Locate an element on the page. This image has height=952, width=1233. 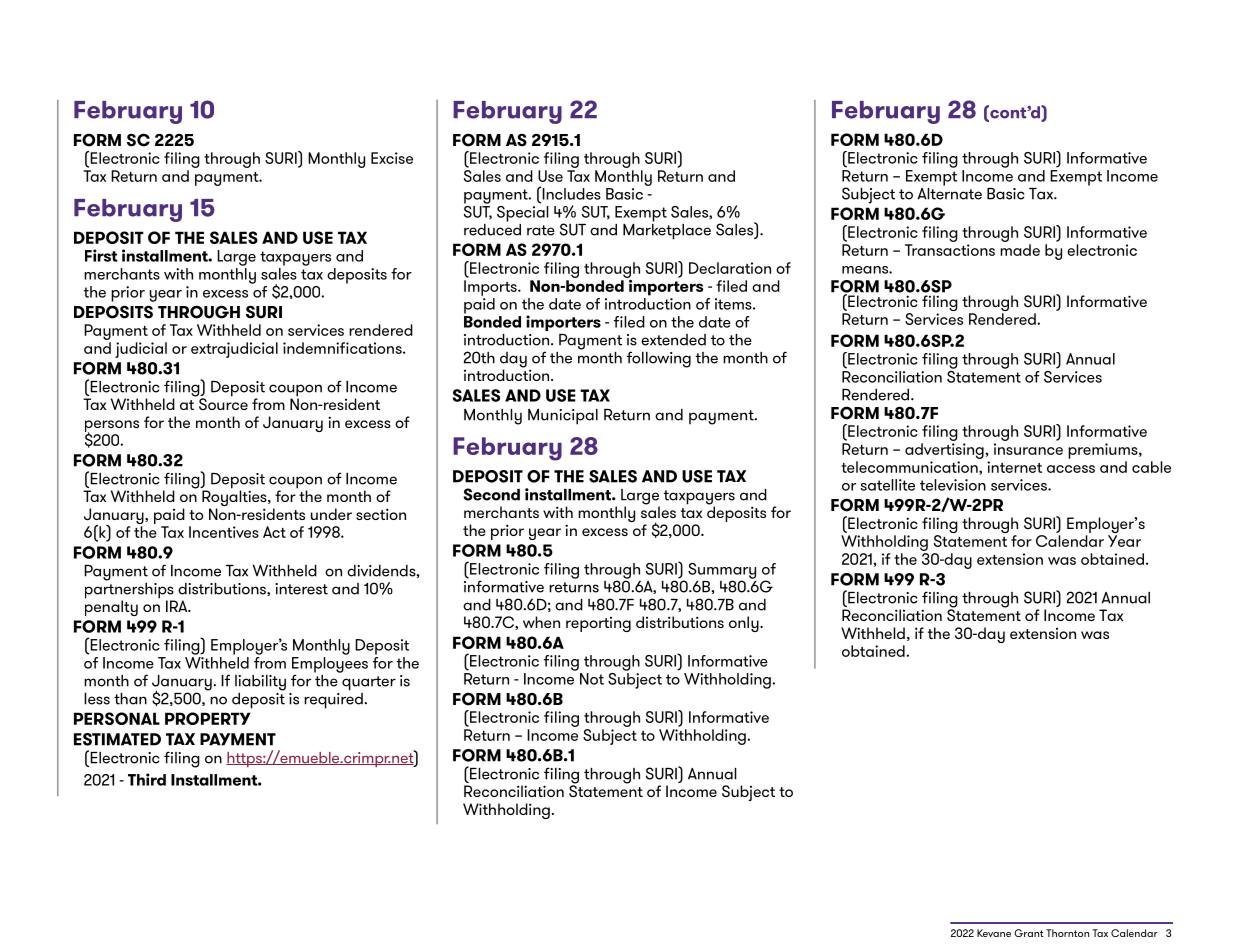
insurance is located at coordinates (1028, 449).
